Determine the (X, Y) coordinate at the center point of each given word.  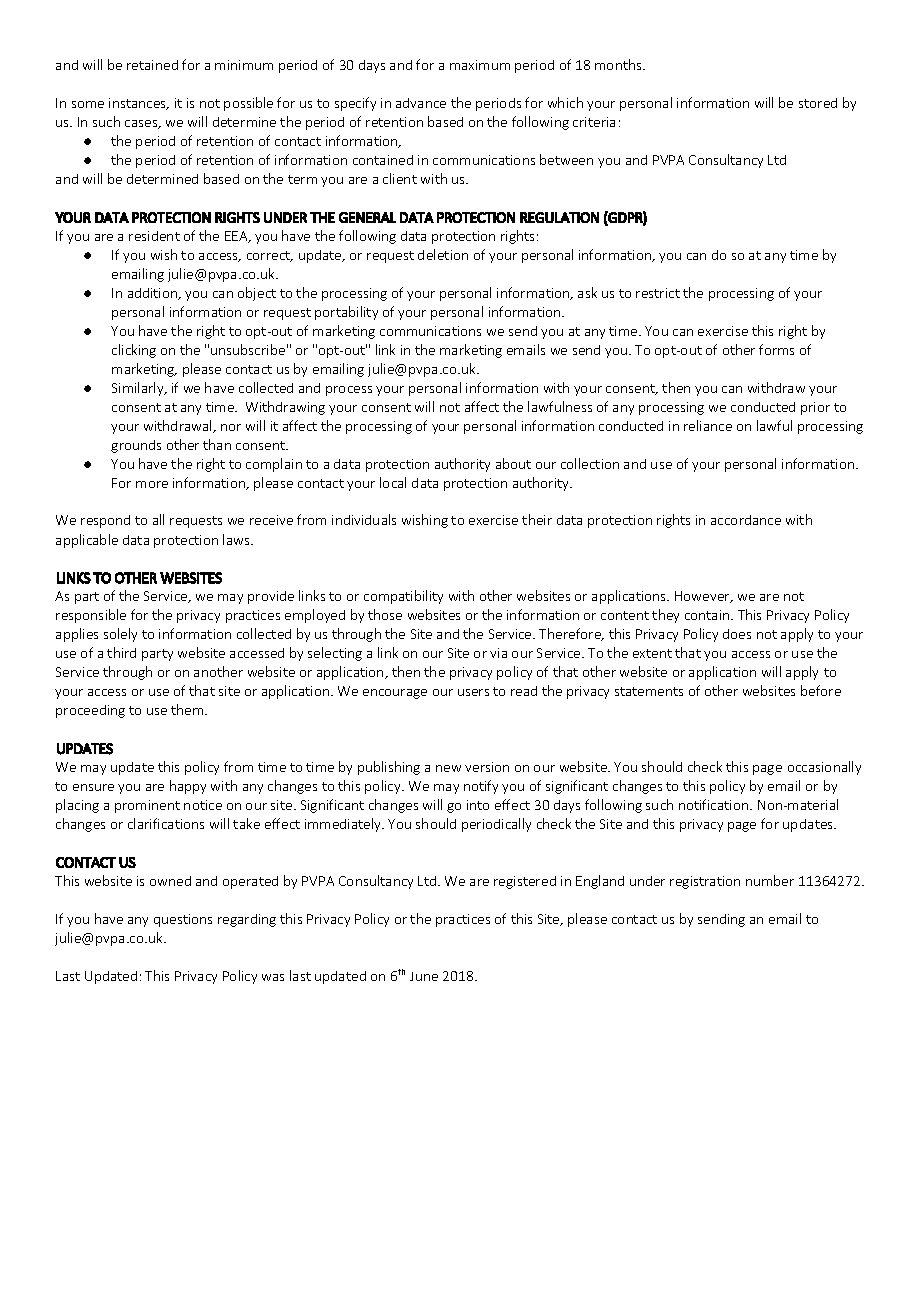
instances (139, 104)
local (393, 482)
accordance (746, 520)
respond (105, 521)
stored (818, 103)
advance (421, 103)
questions (183, 920)
